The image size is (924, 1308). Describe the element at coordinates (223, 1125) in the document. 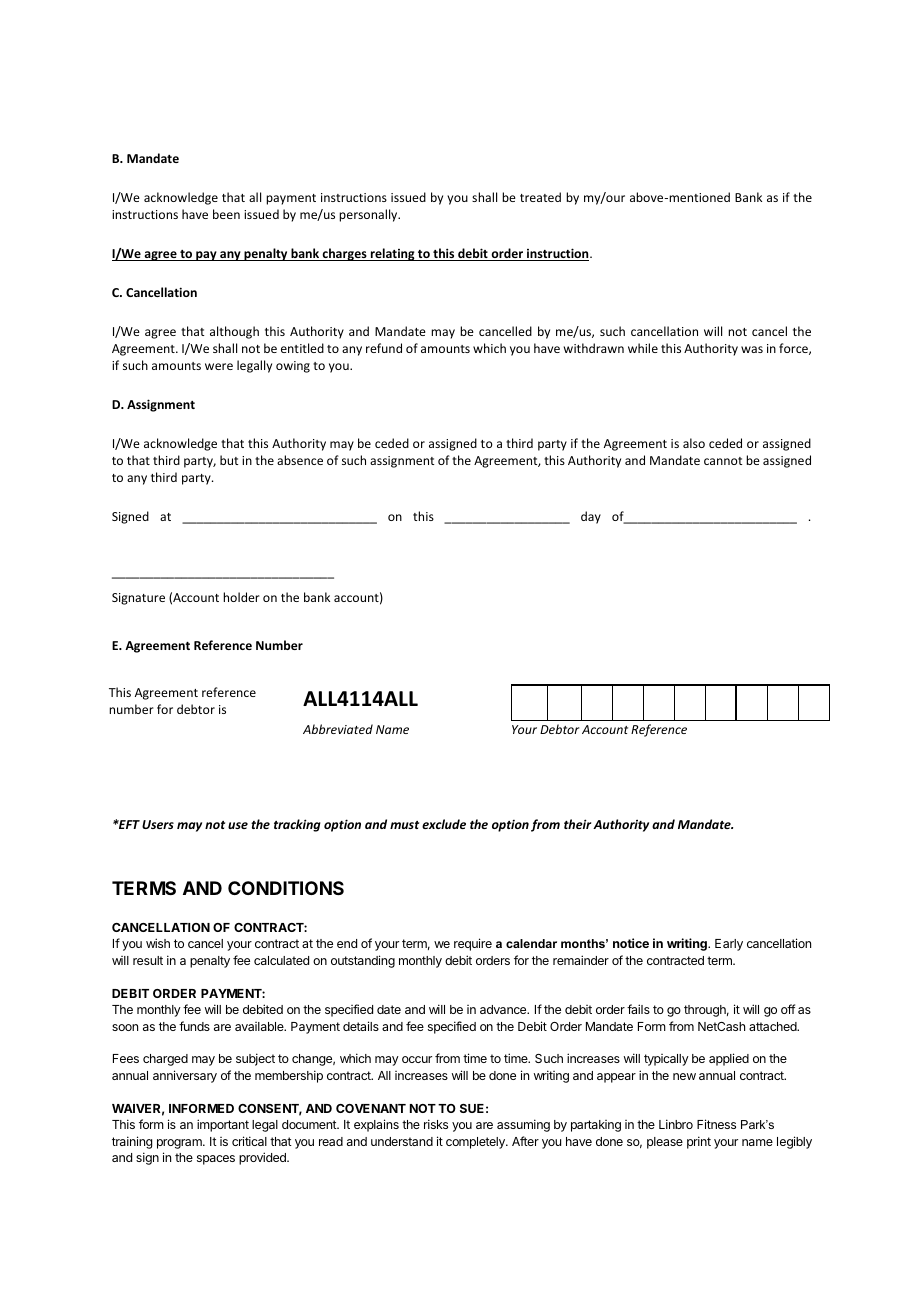

I see `important` at that location.
